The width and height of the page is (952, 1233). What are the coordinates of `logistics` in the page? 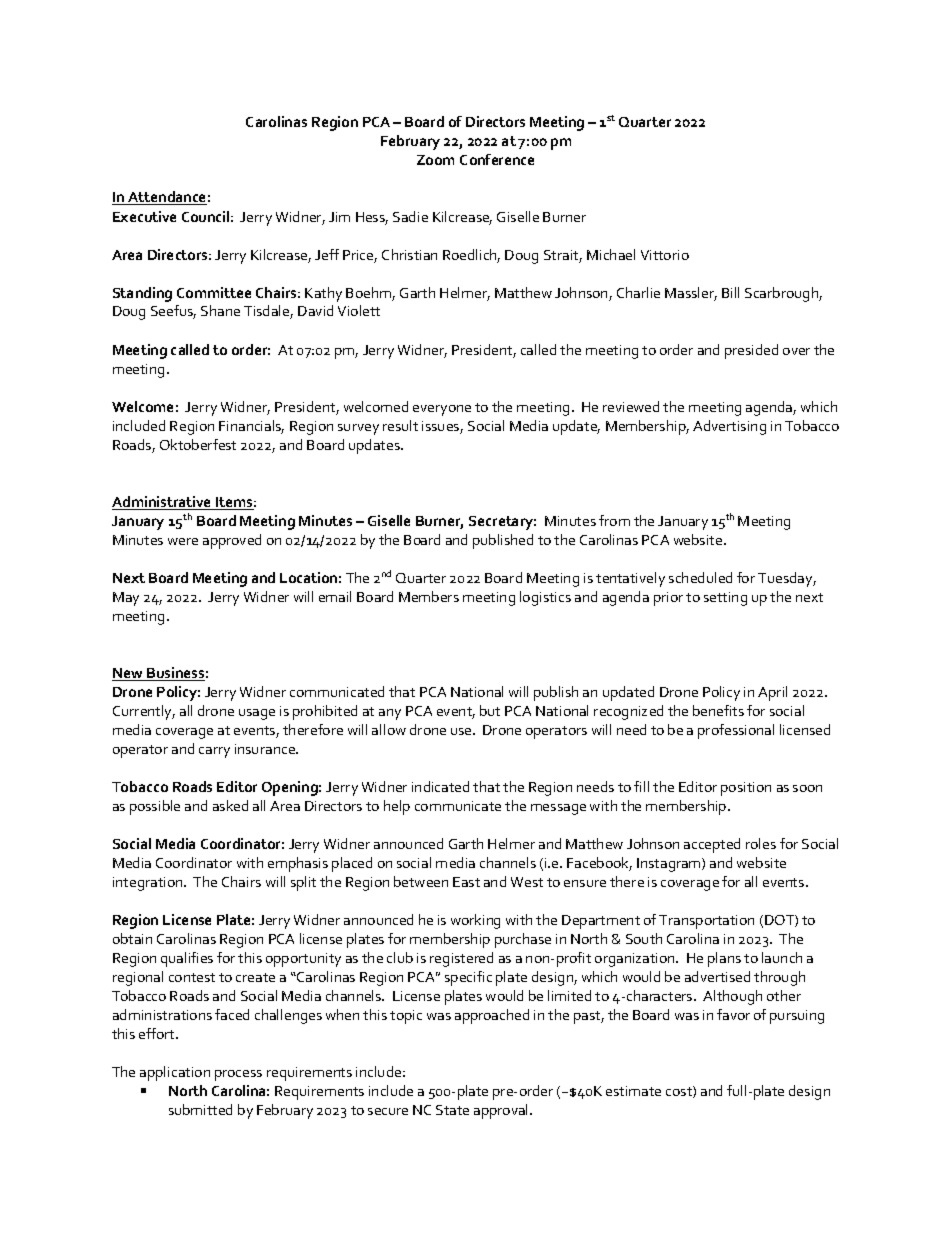 It's located at (545, 598).
